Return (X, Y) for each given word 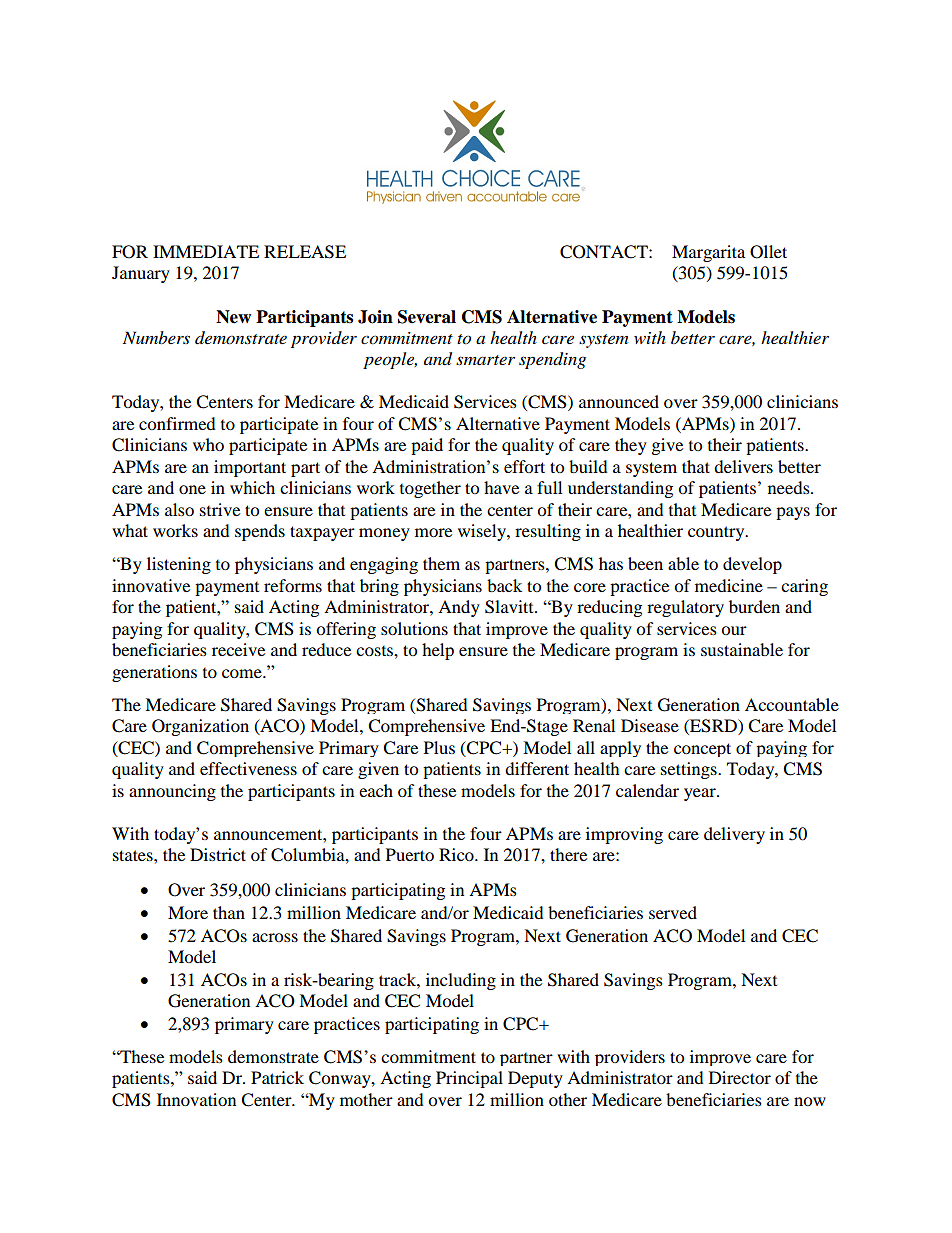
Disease (650, 725)
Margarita (708, 253)
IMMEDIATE (206, 251)
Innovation (196, 1099)
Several (427, 317)
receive (238, 649)
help (438, 651)
